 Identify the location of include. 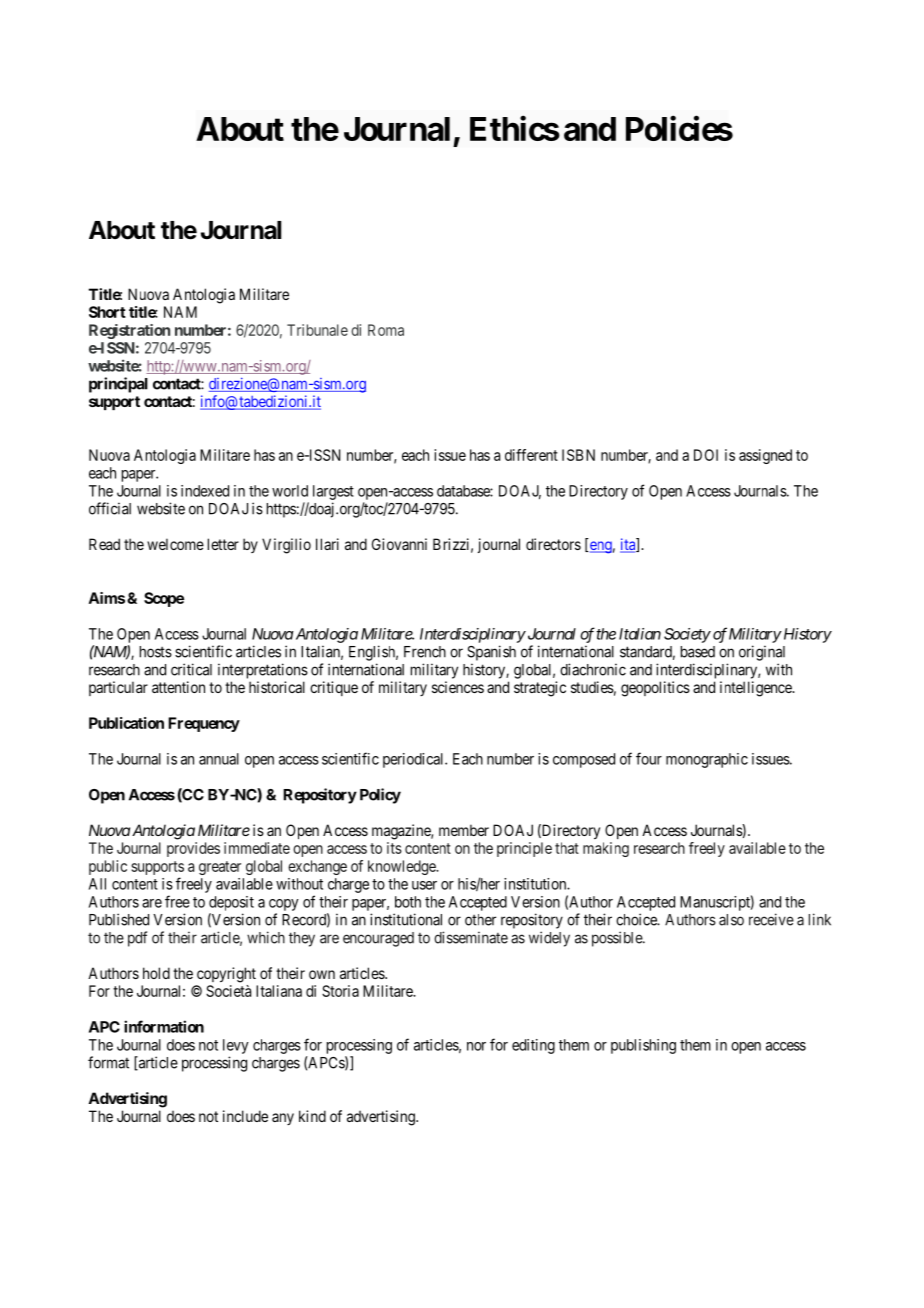
(245, 1116).
